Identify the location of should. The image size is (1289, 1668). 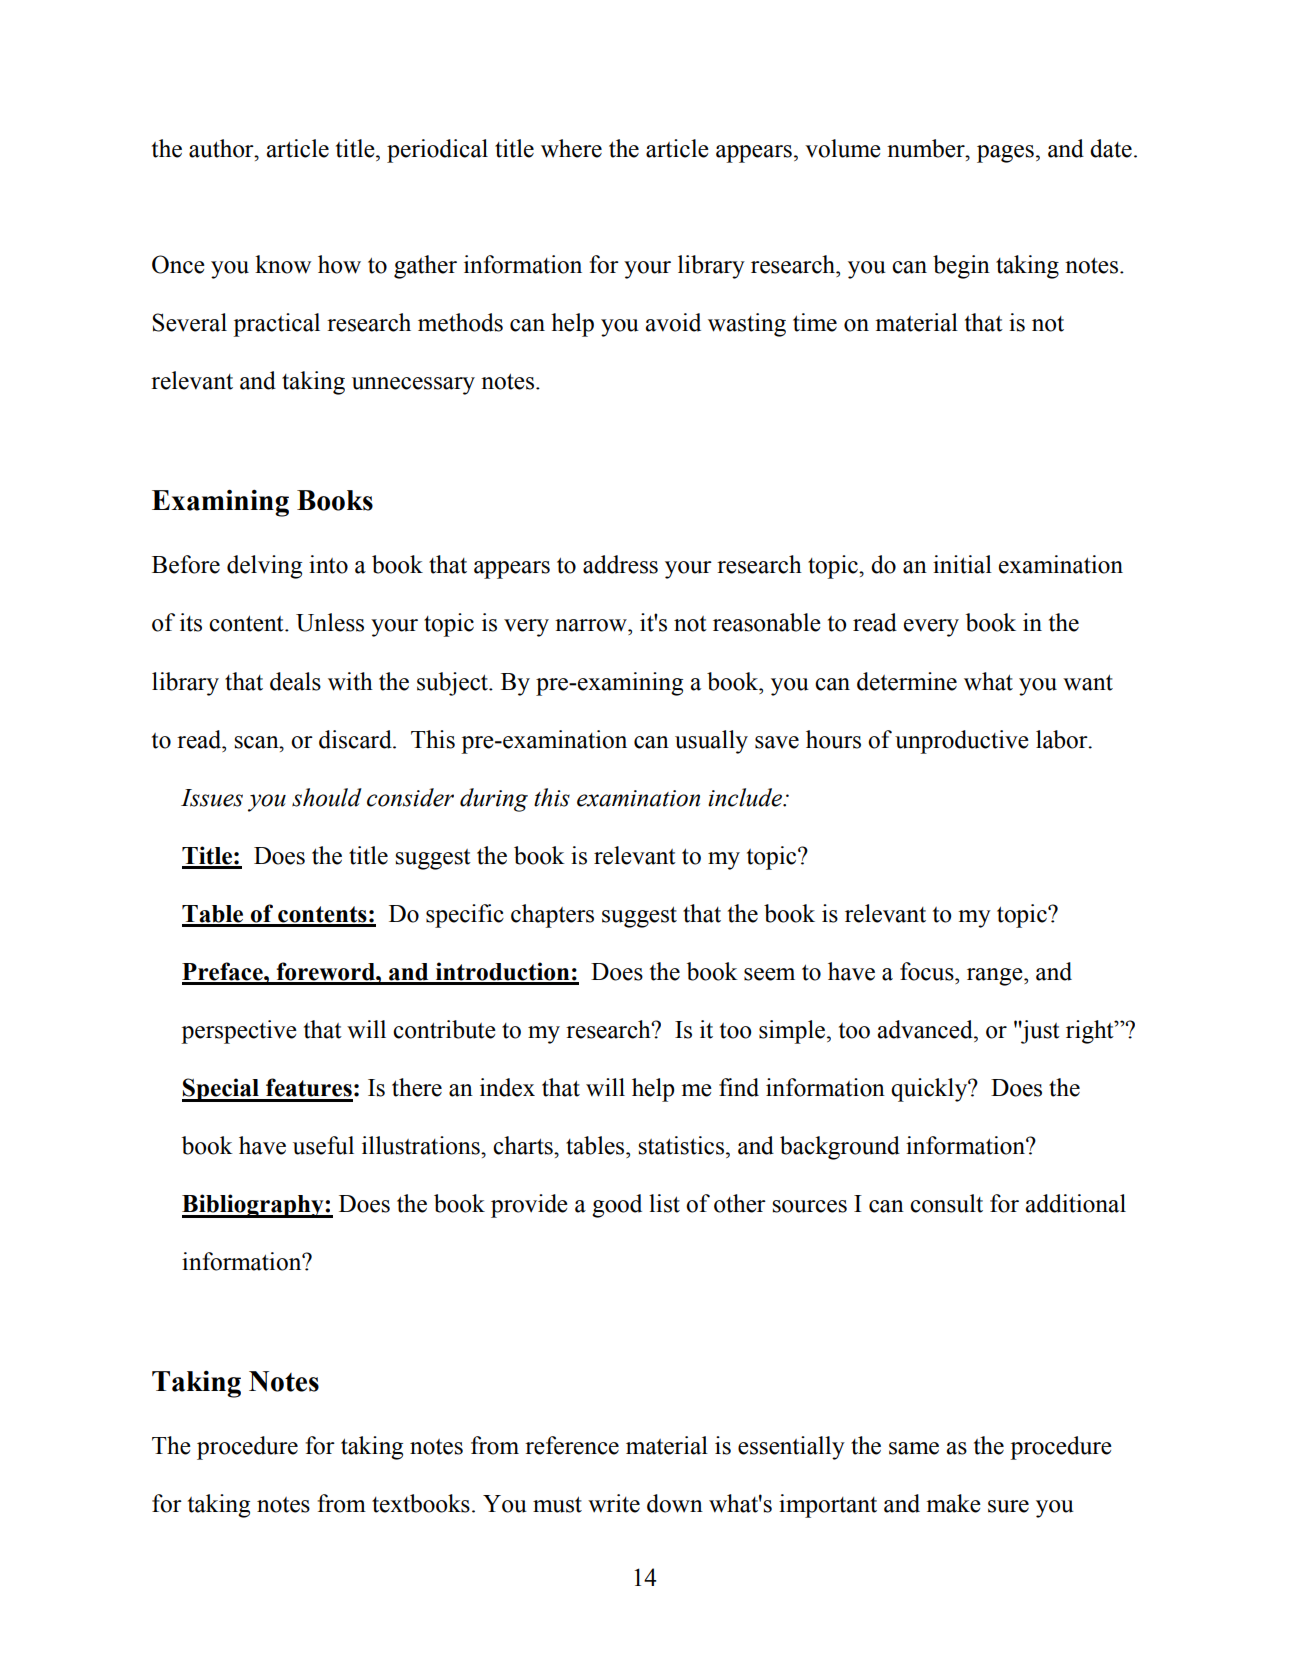
(327, 797).
